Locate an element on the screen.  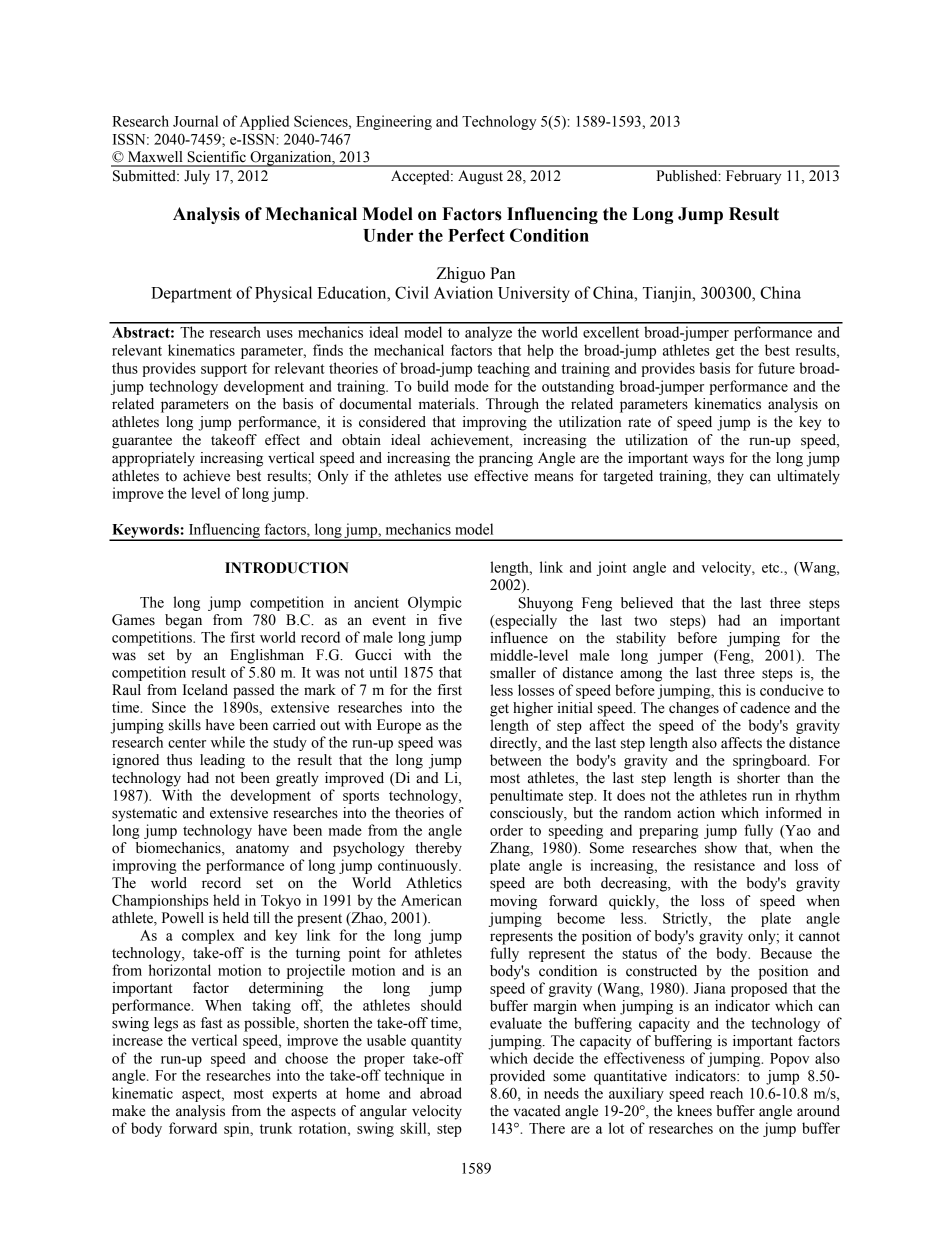
July is located at coordinates (197, 177).
